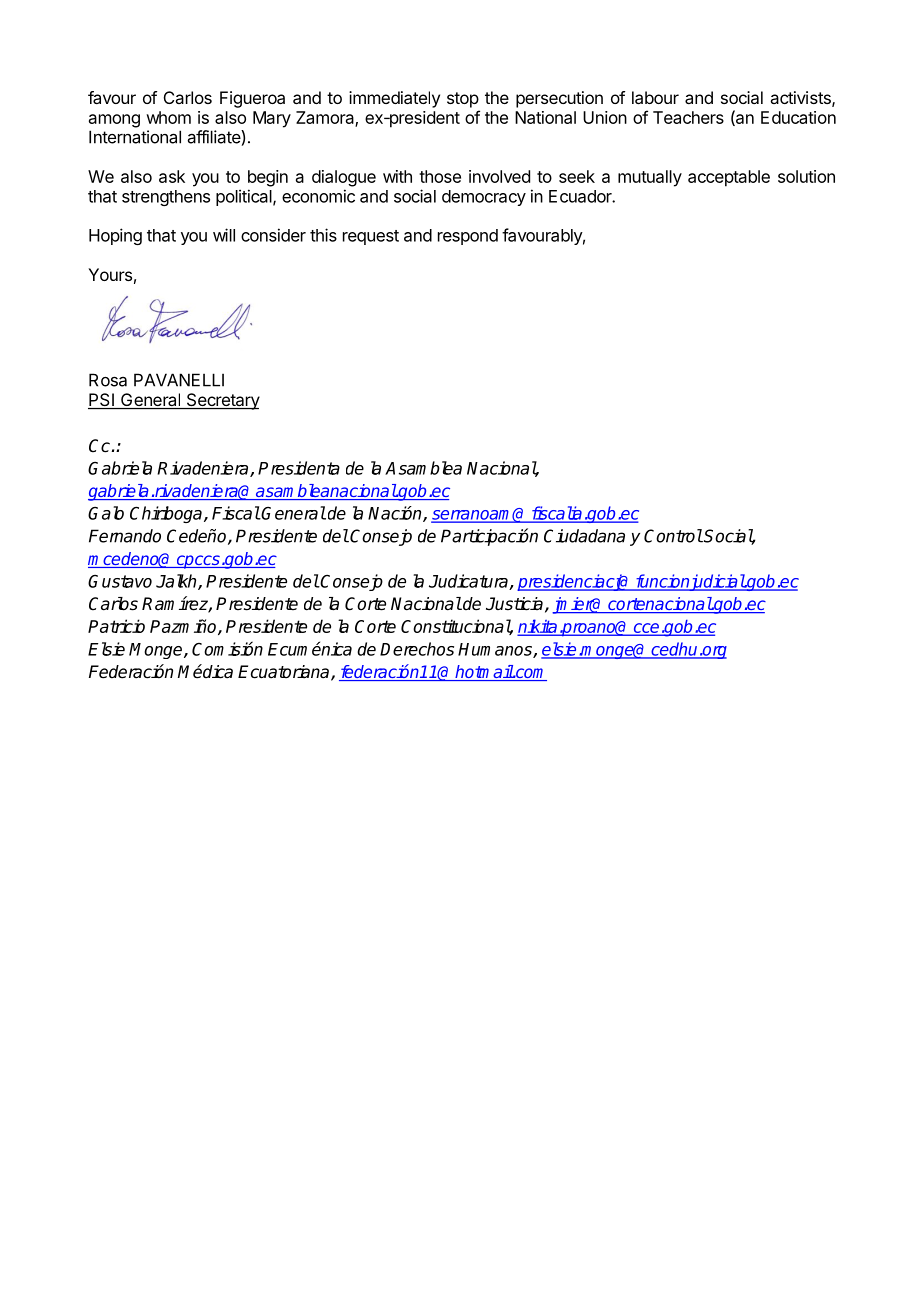 The image size is (924, 1309). I want to click on whom, so click(168, 117).
